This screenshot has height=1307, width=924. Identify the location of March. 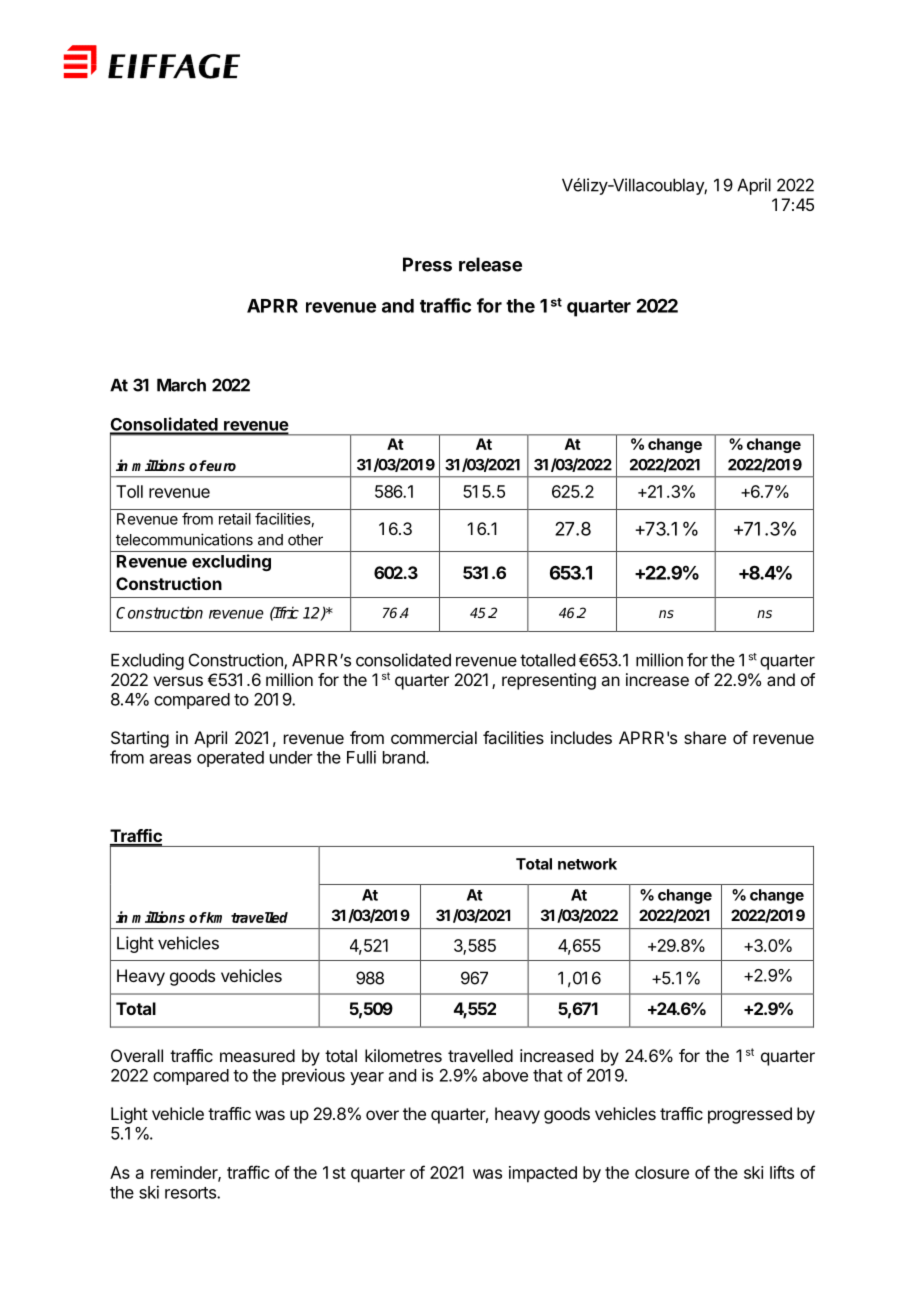
(181, 385).
